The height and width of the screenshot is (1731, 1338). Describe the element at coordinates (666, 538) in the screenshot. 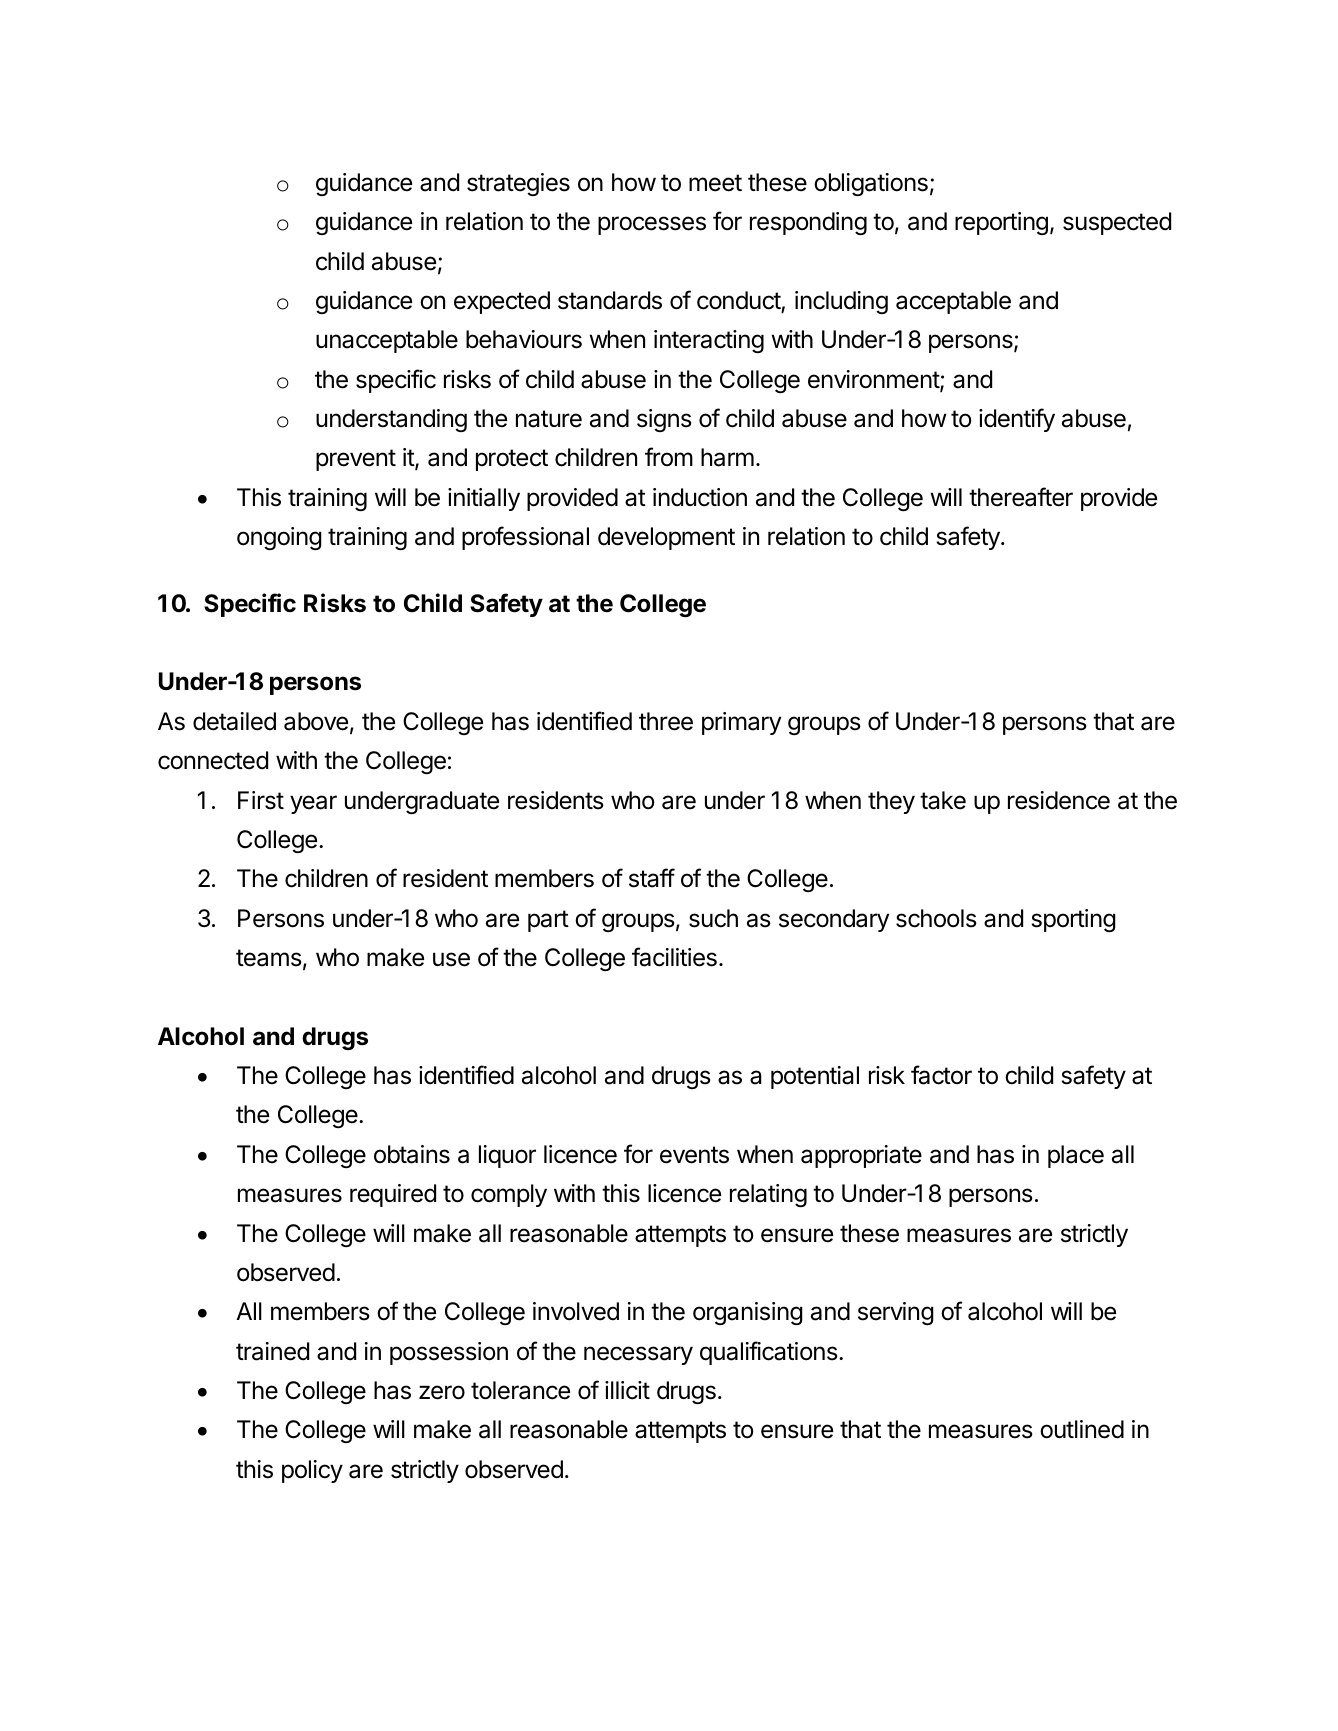

I see `development` at that location.
